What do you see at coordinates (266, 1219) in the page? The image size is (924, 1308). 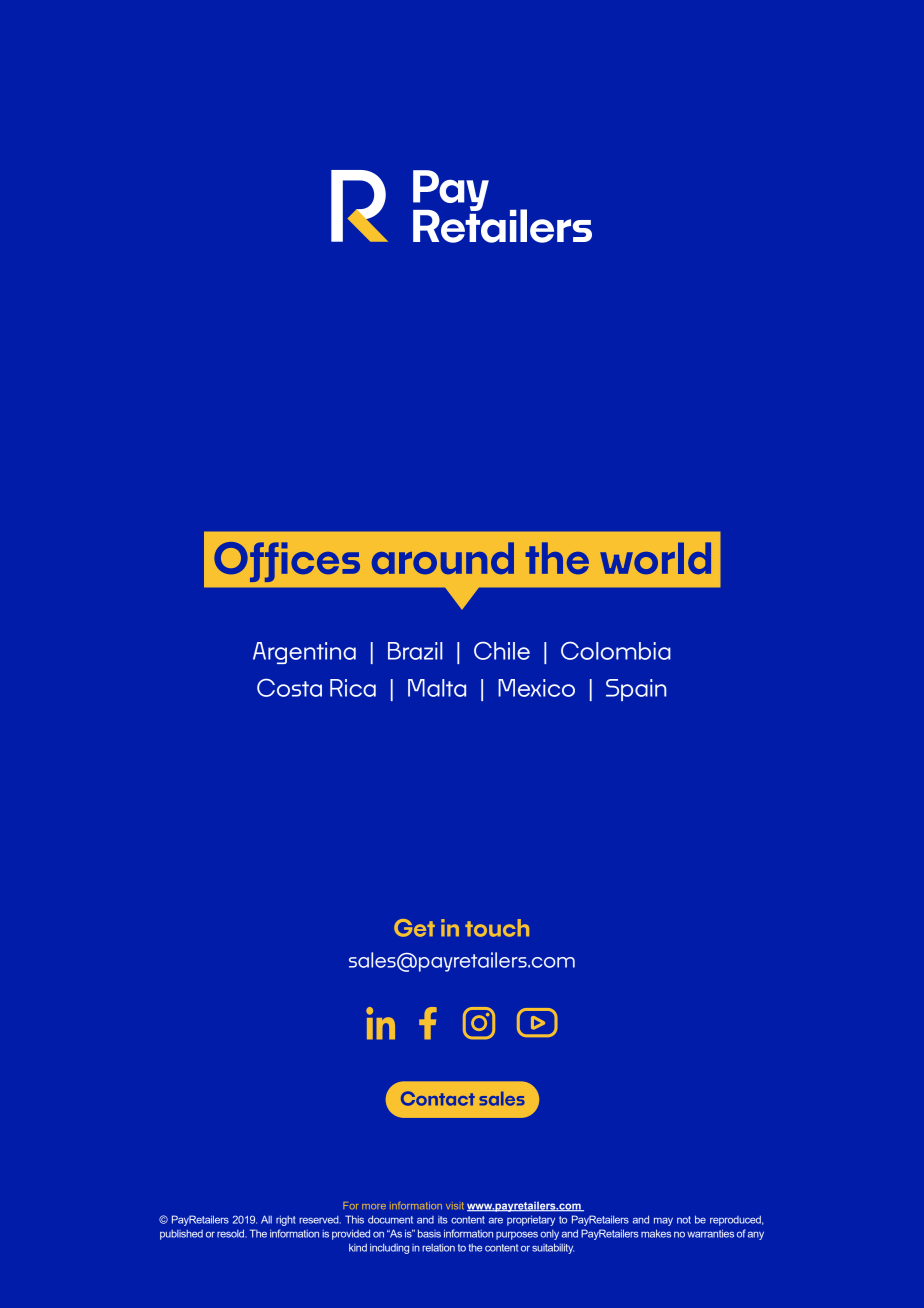 I see `All` at bounding box center [266, 1219].
